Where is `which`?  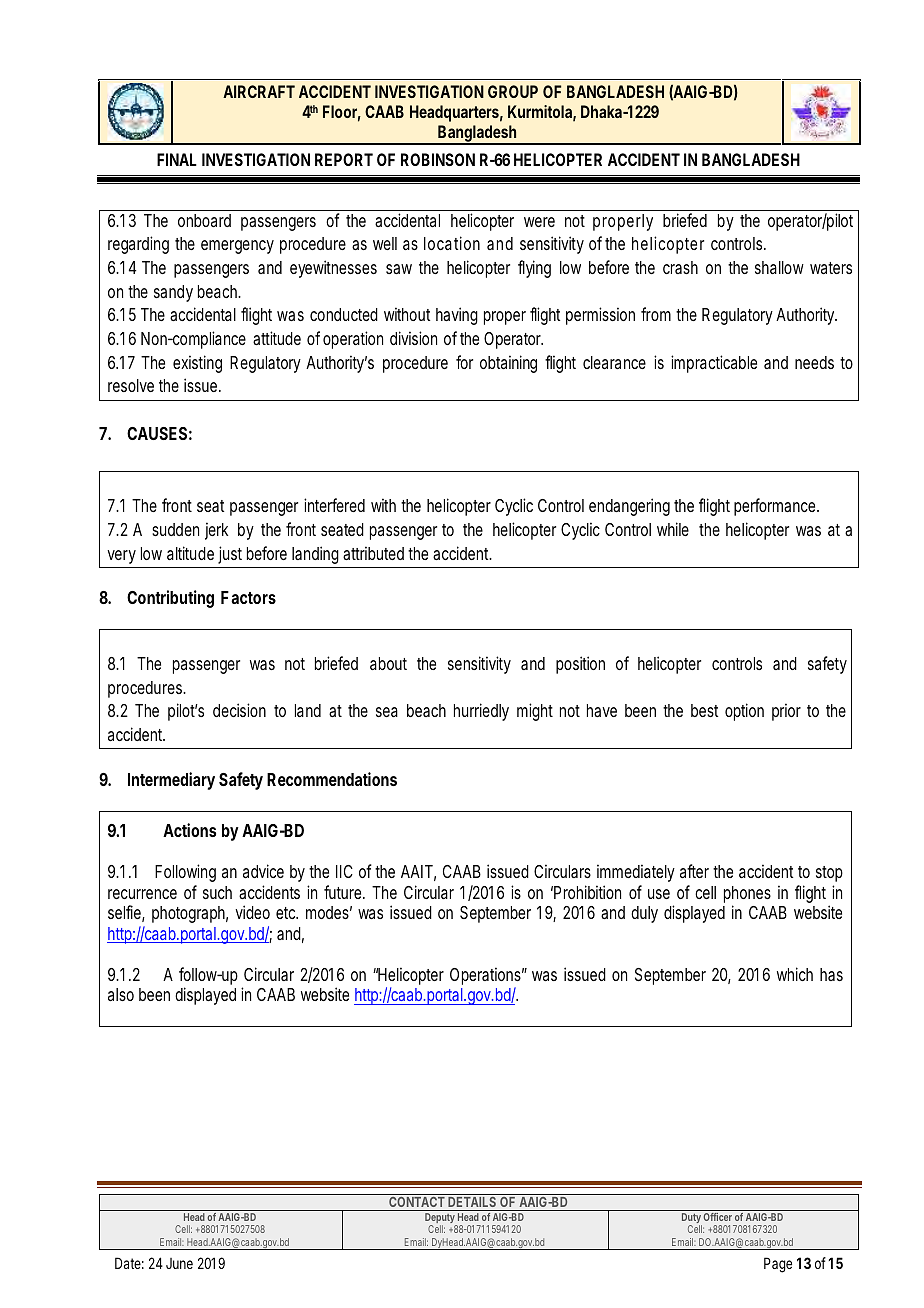
which is located at coordinates (795, 974).
